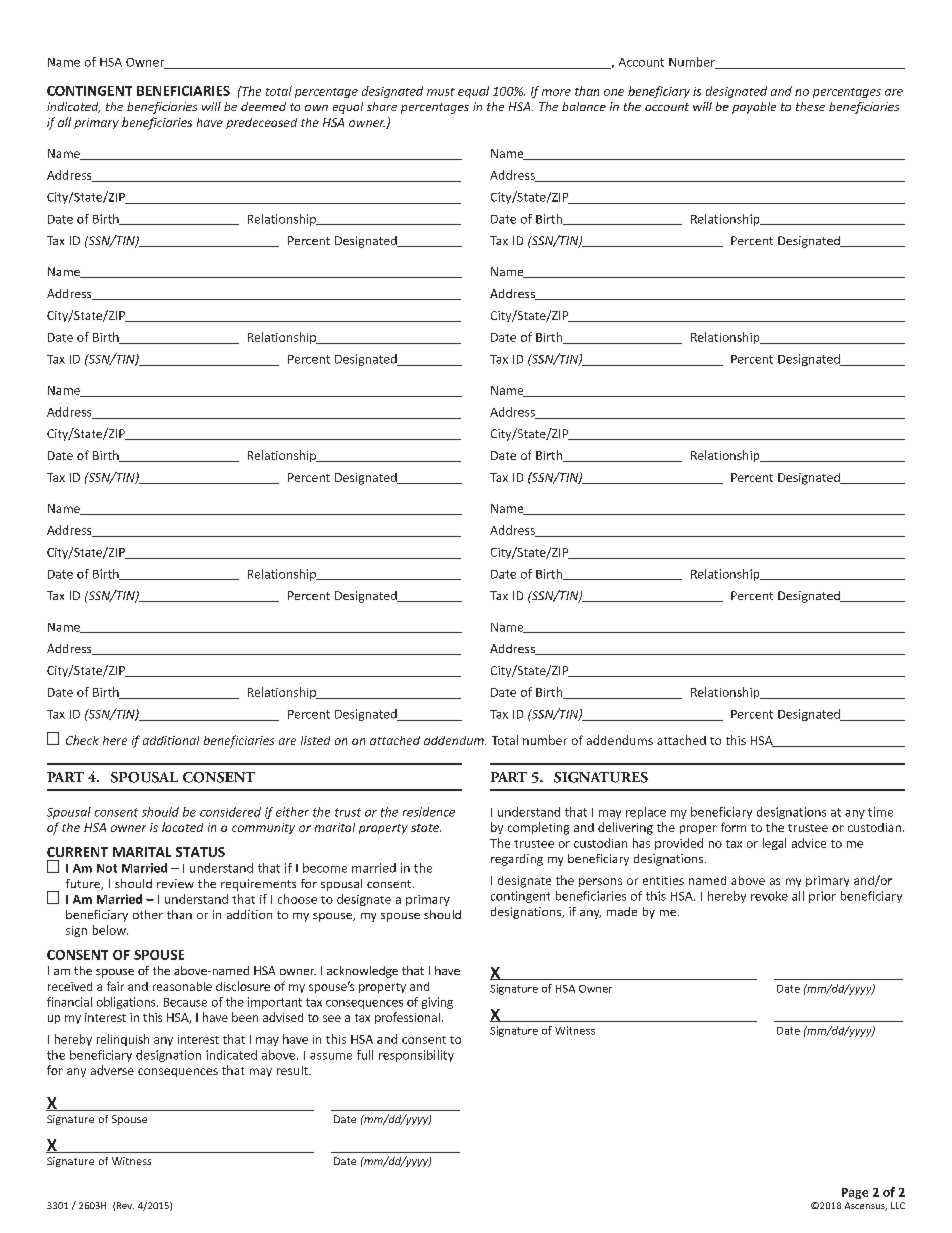  What do you see at coordinates (416, 1056) in the screenshot?
I see `responsibility` at bounding box center [416, 1056].
